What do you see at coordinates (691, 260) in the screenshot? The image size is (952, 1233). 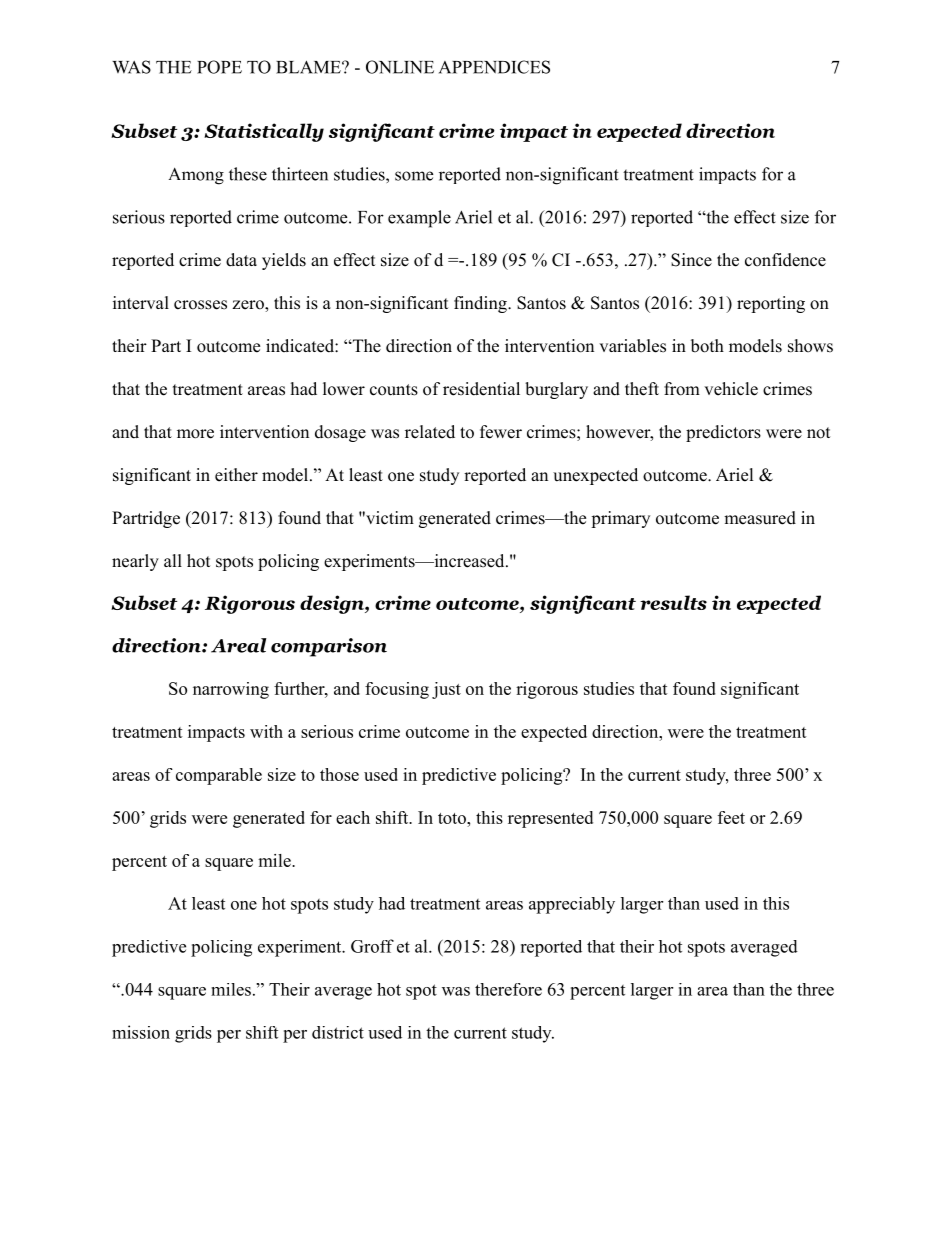 I see `Since` at bounding box center [691, 260].
